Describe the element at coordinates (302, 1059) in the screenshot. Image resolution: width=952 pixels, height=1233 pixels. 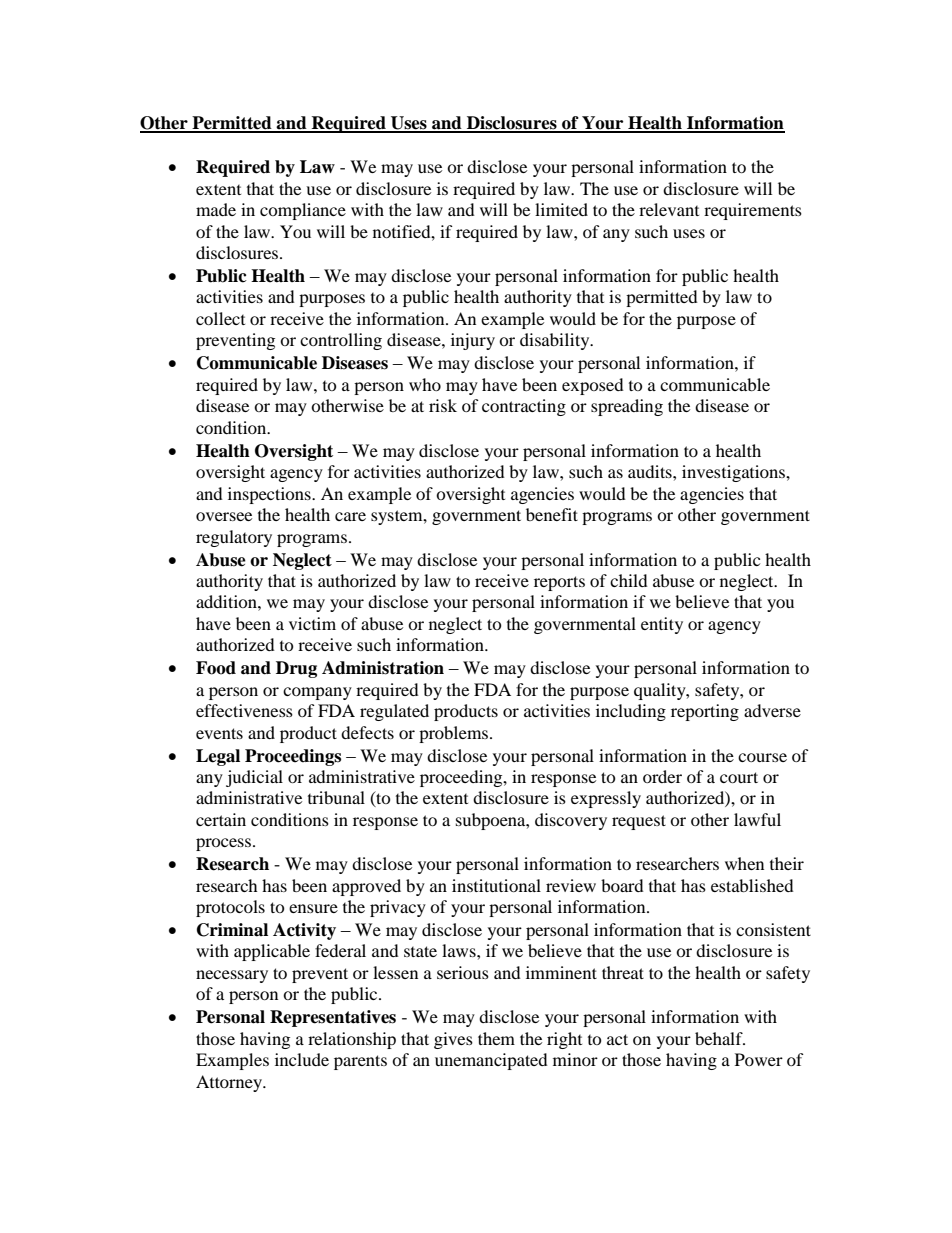
I see `include` at that location.
